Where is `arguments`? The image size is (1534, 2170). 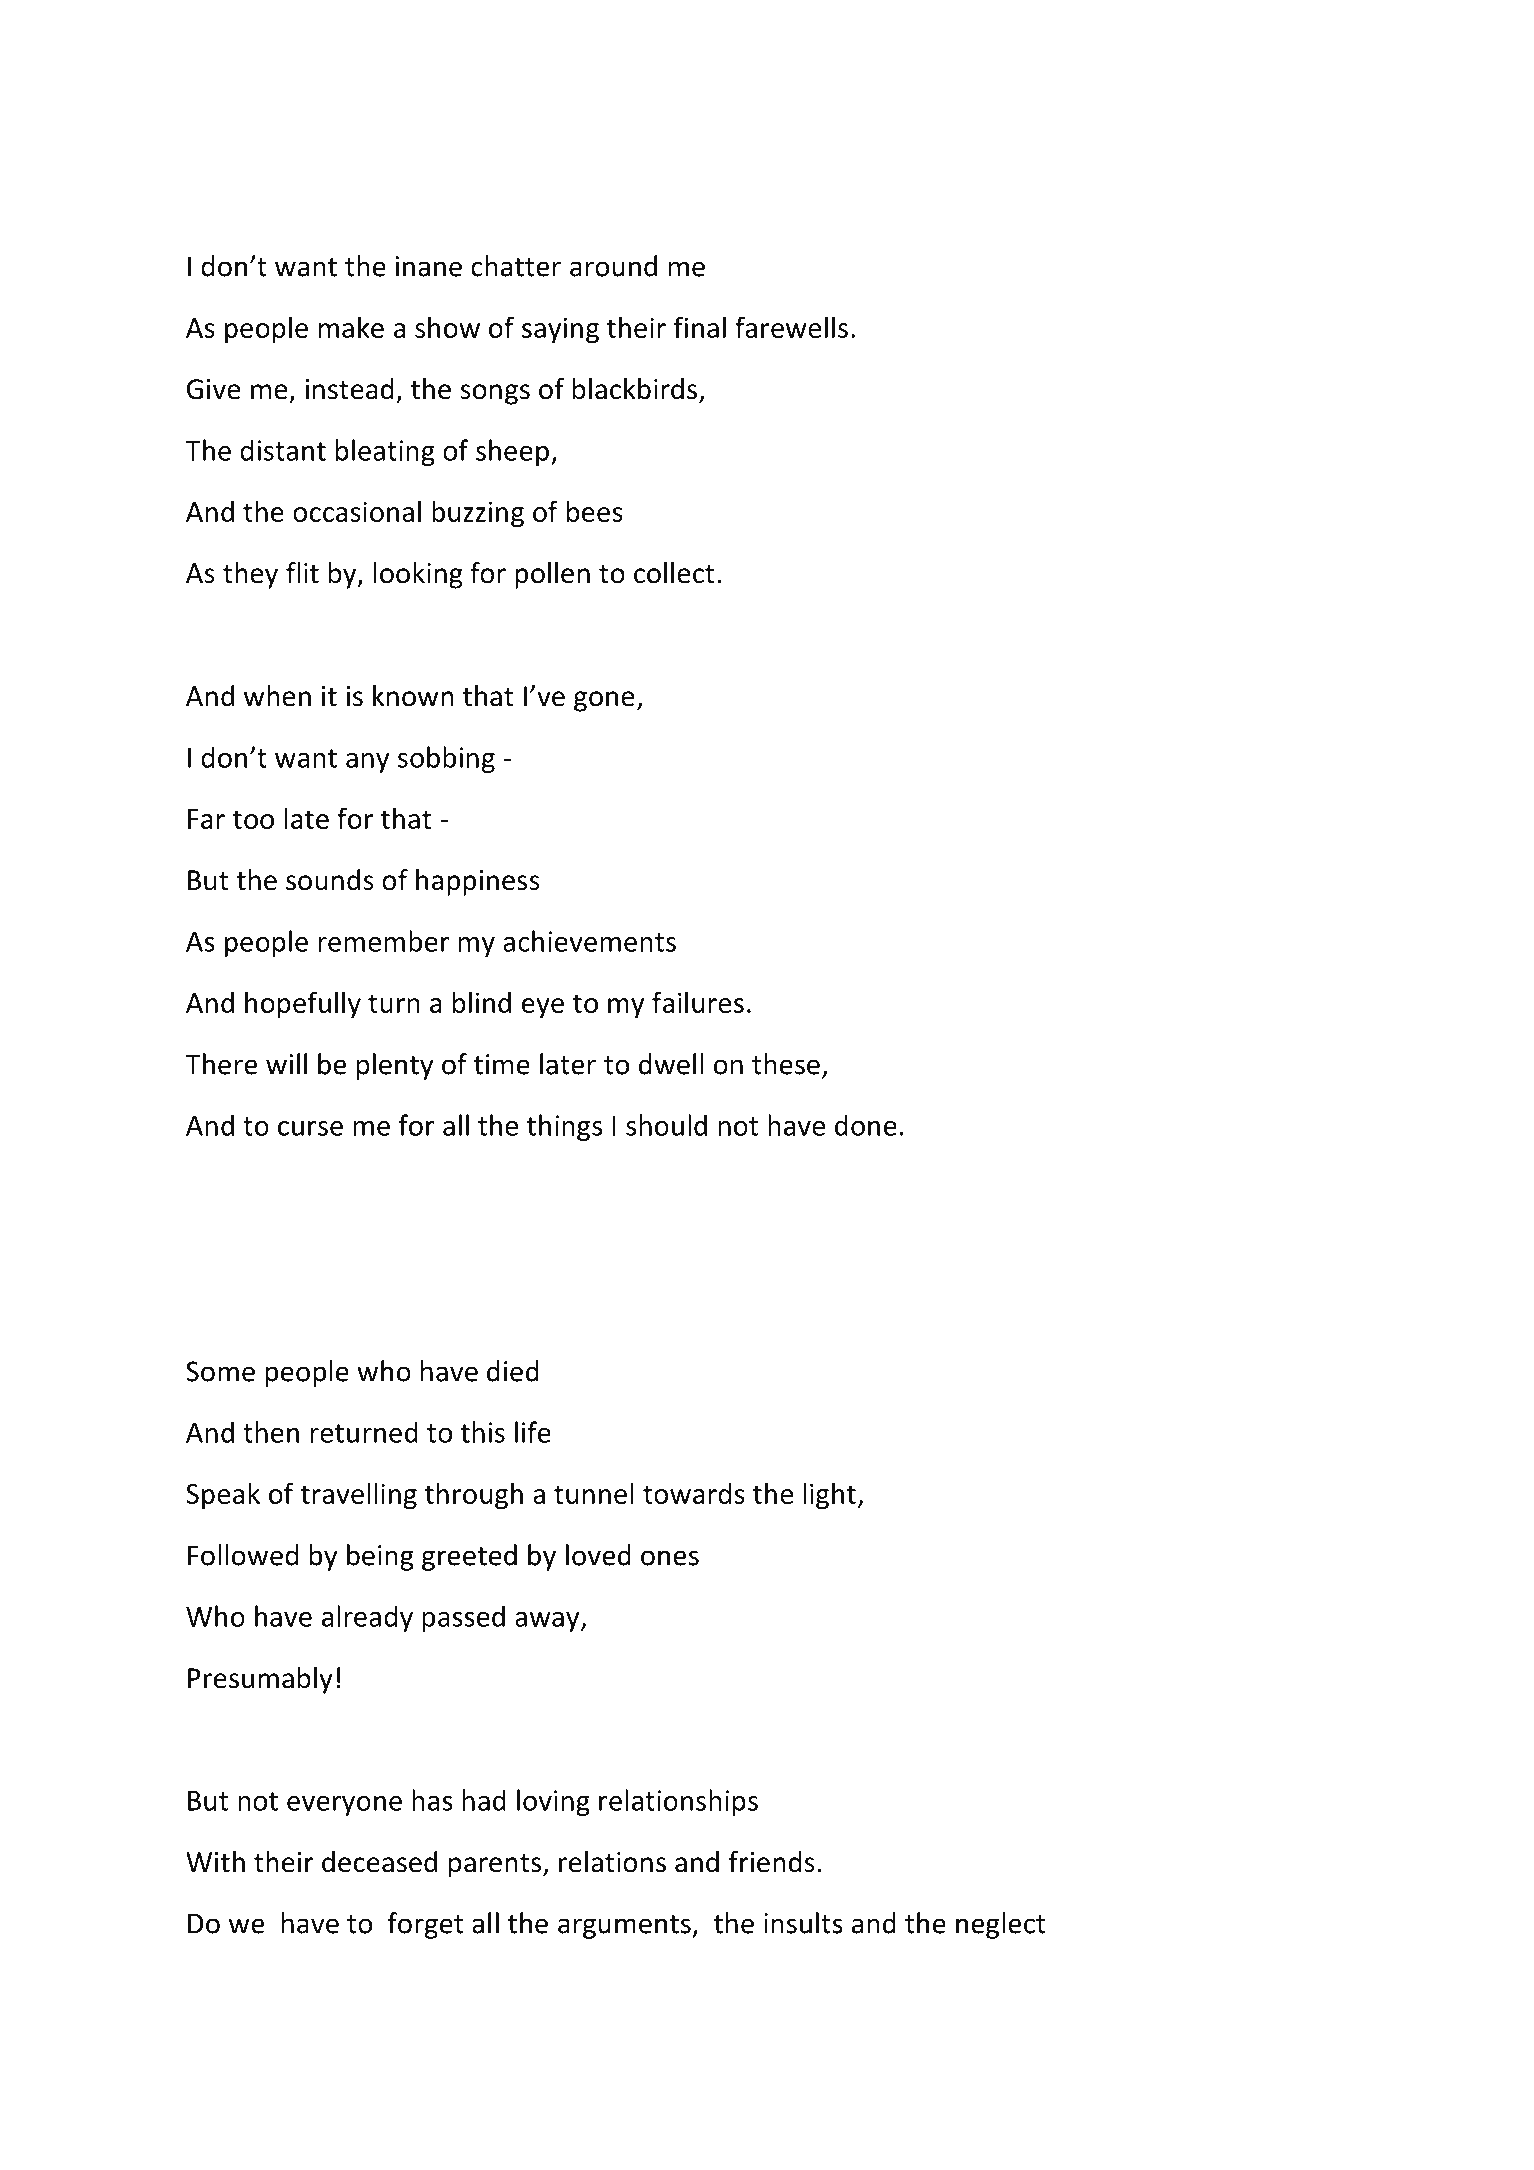
arguments is located at coordinates (625, 1927).
